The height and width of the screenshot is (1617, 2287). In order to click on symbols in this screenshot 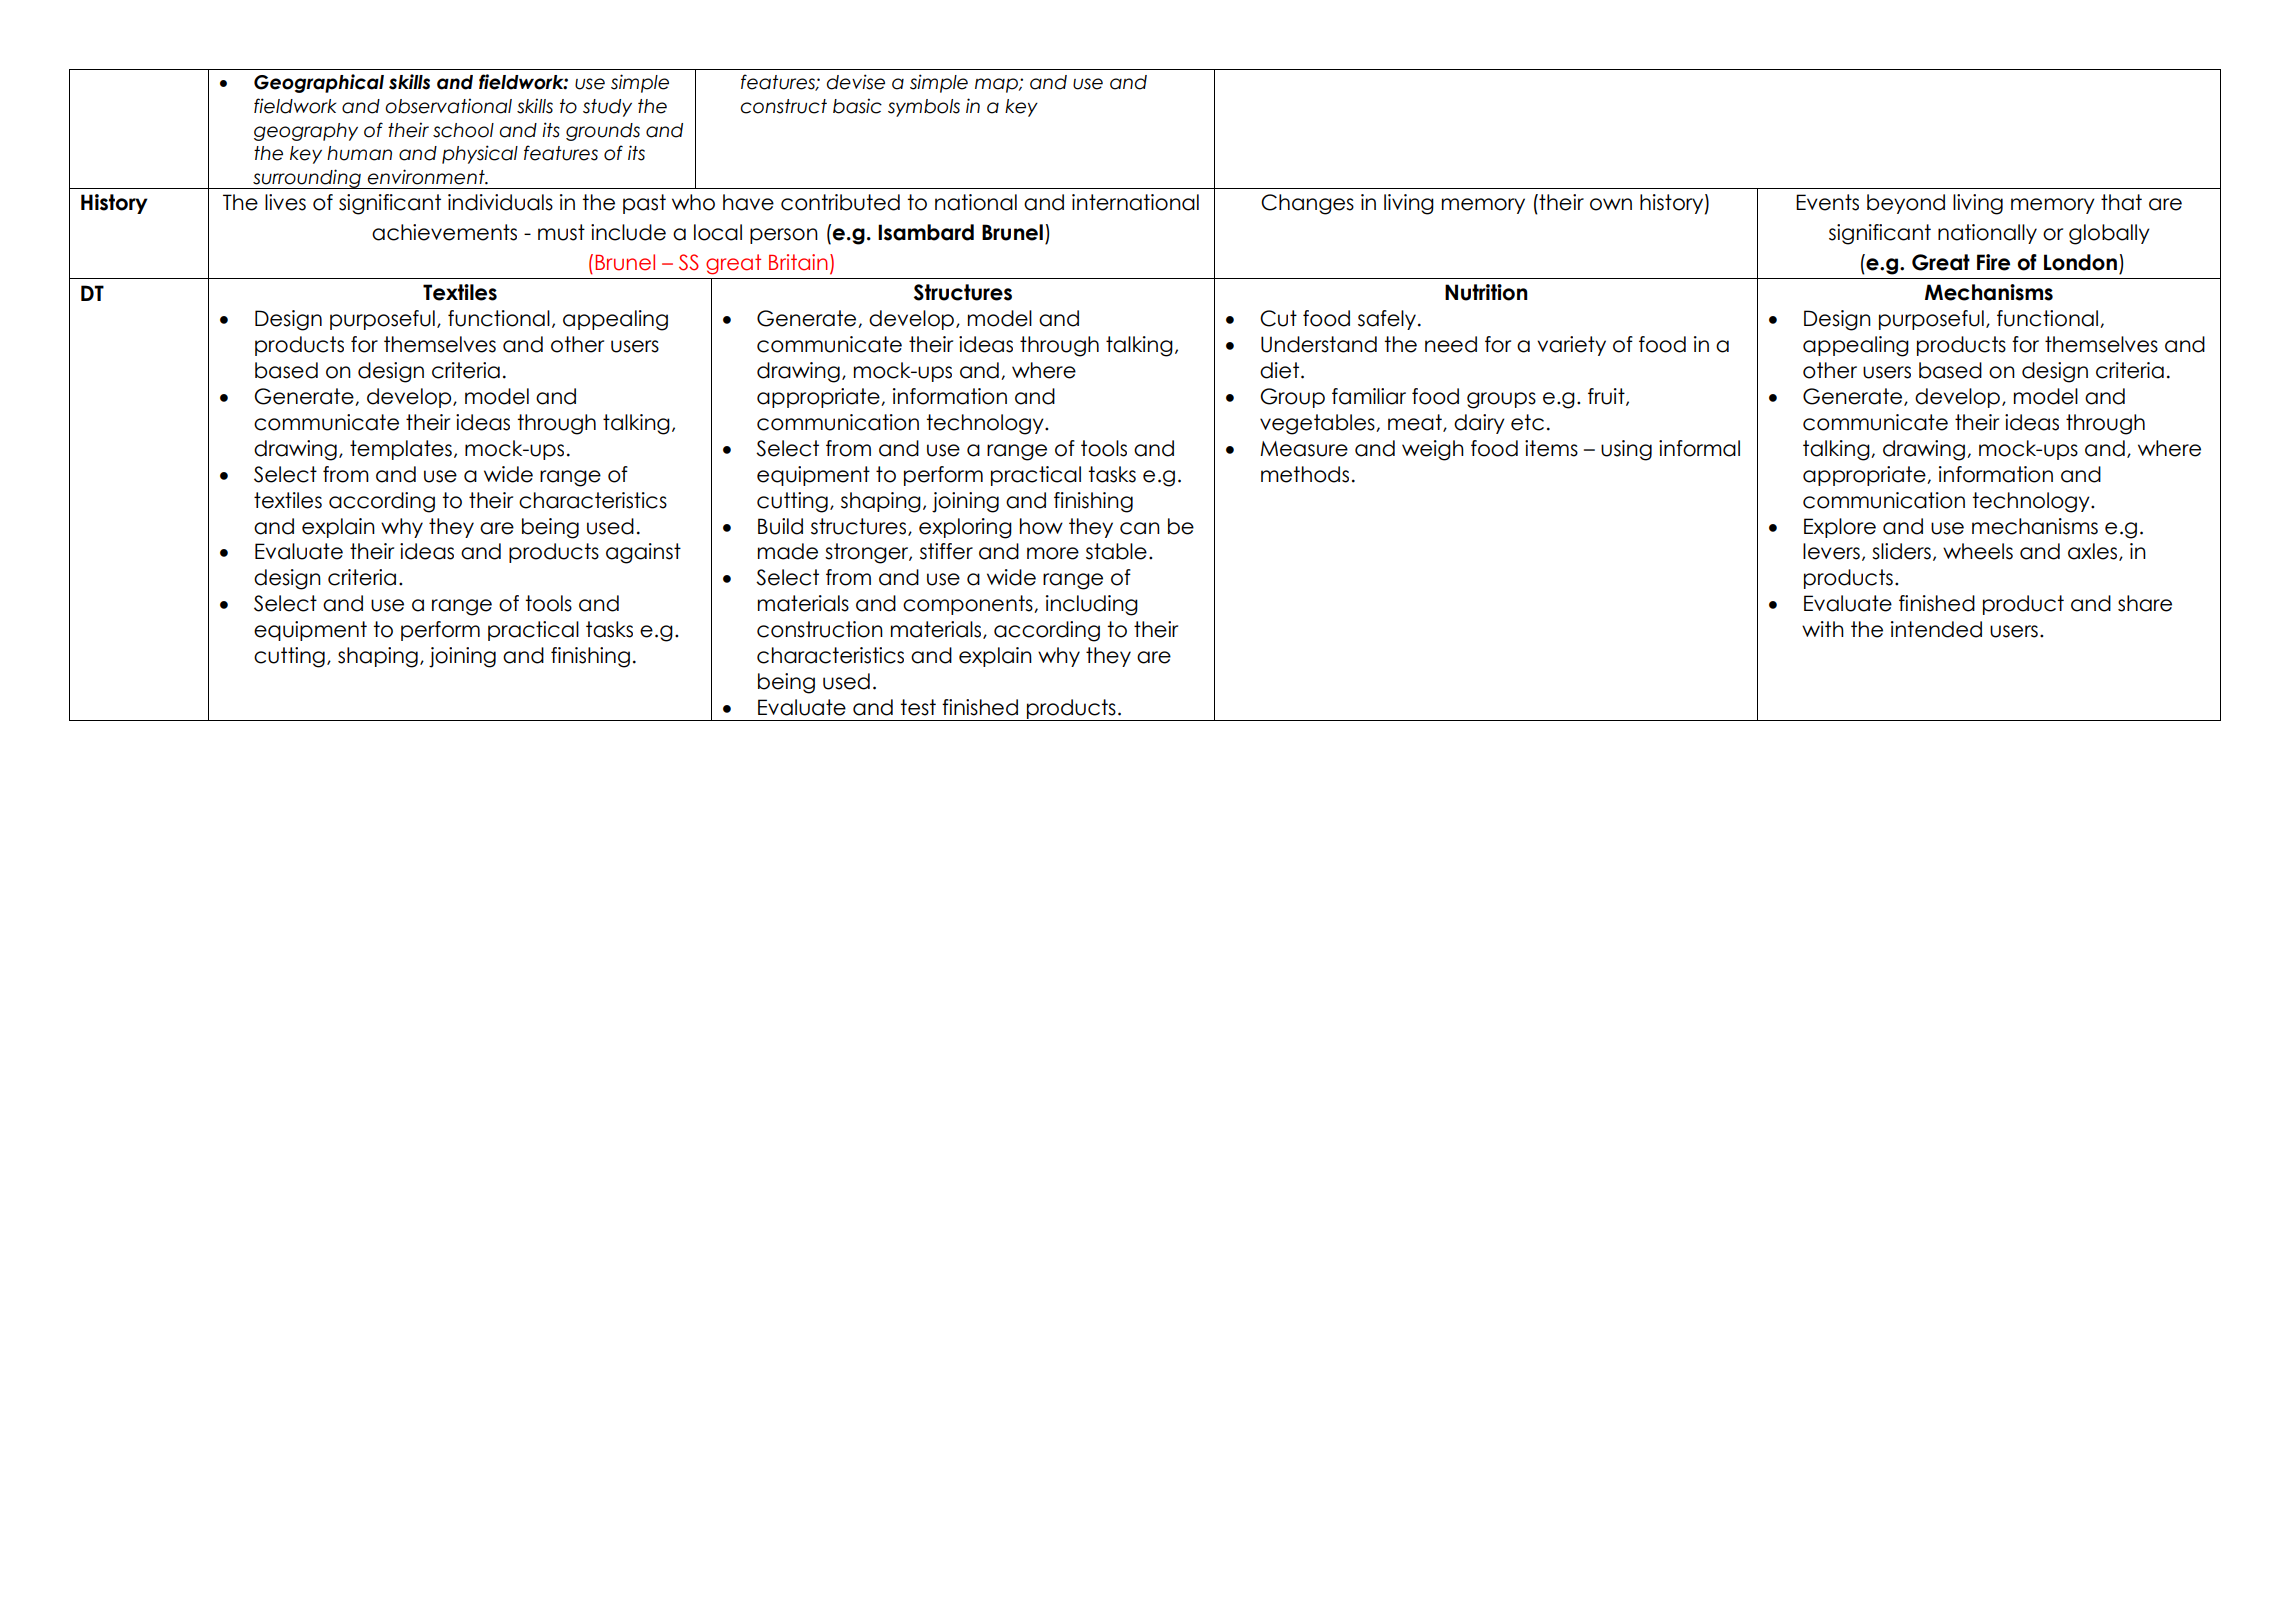, I will do `click(924, 108)`.
